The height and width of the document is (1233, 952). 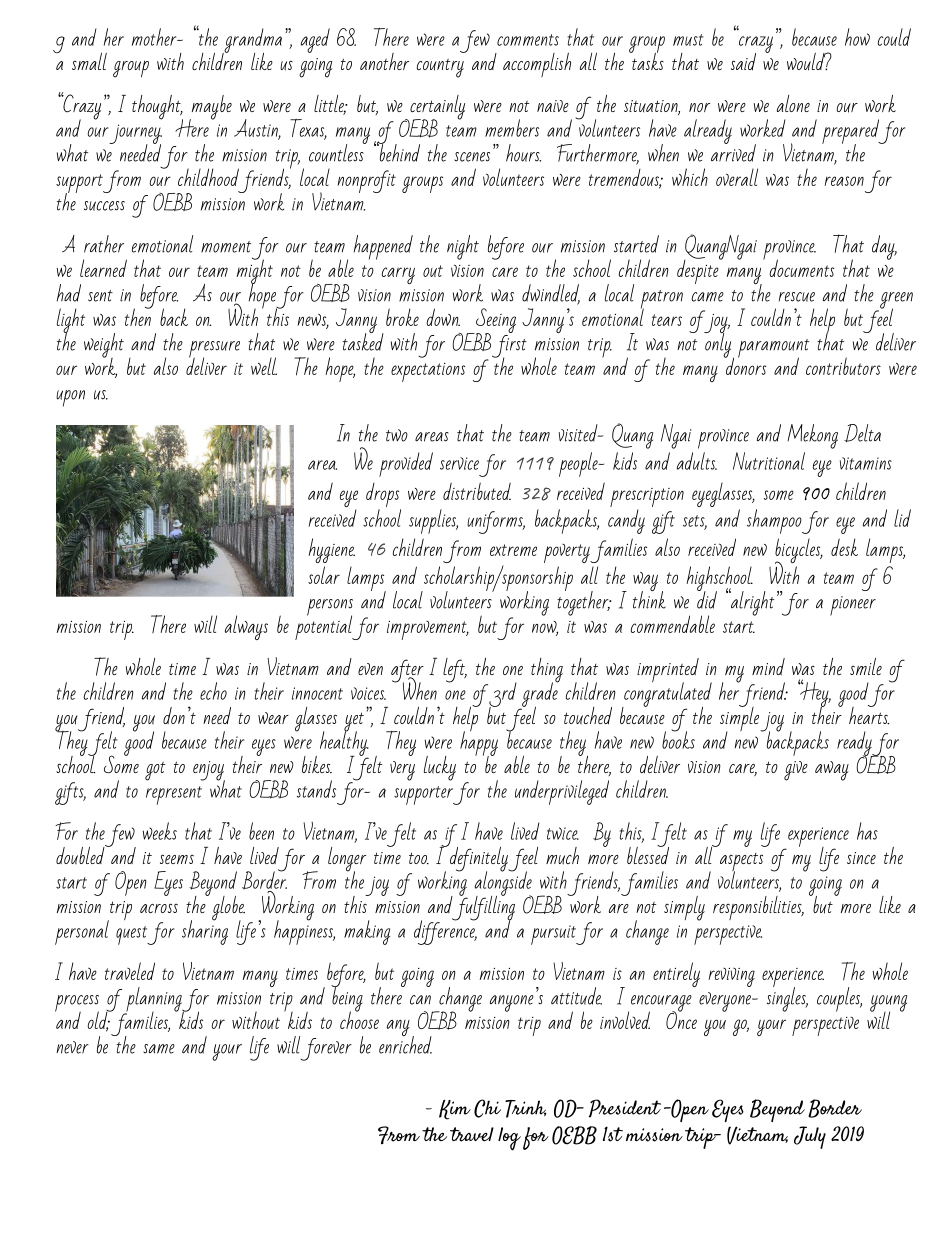 I want to click on extreme, so click(x=513, y=550).
